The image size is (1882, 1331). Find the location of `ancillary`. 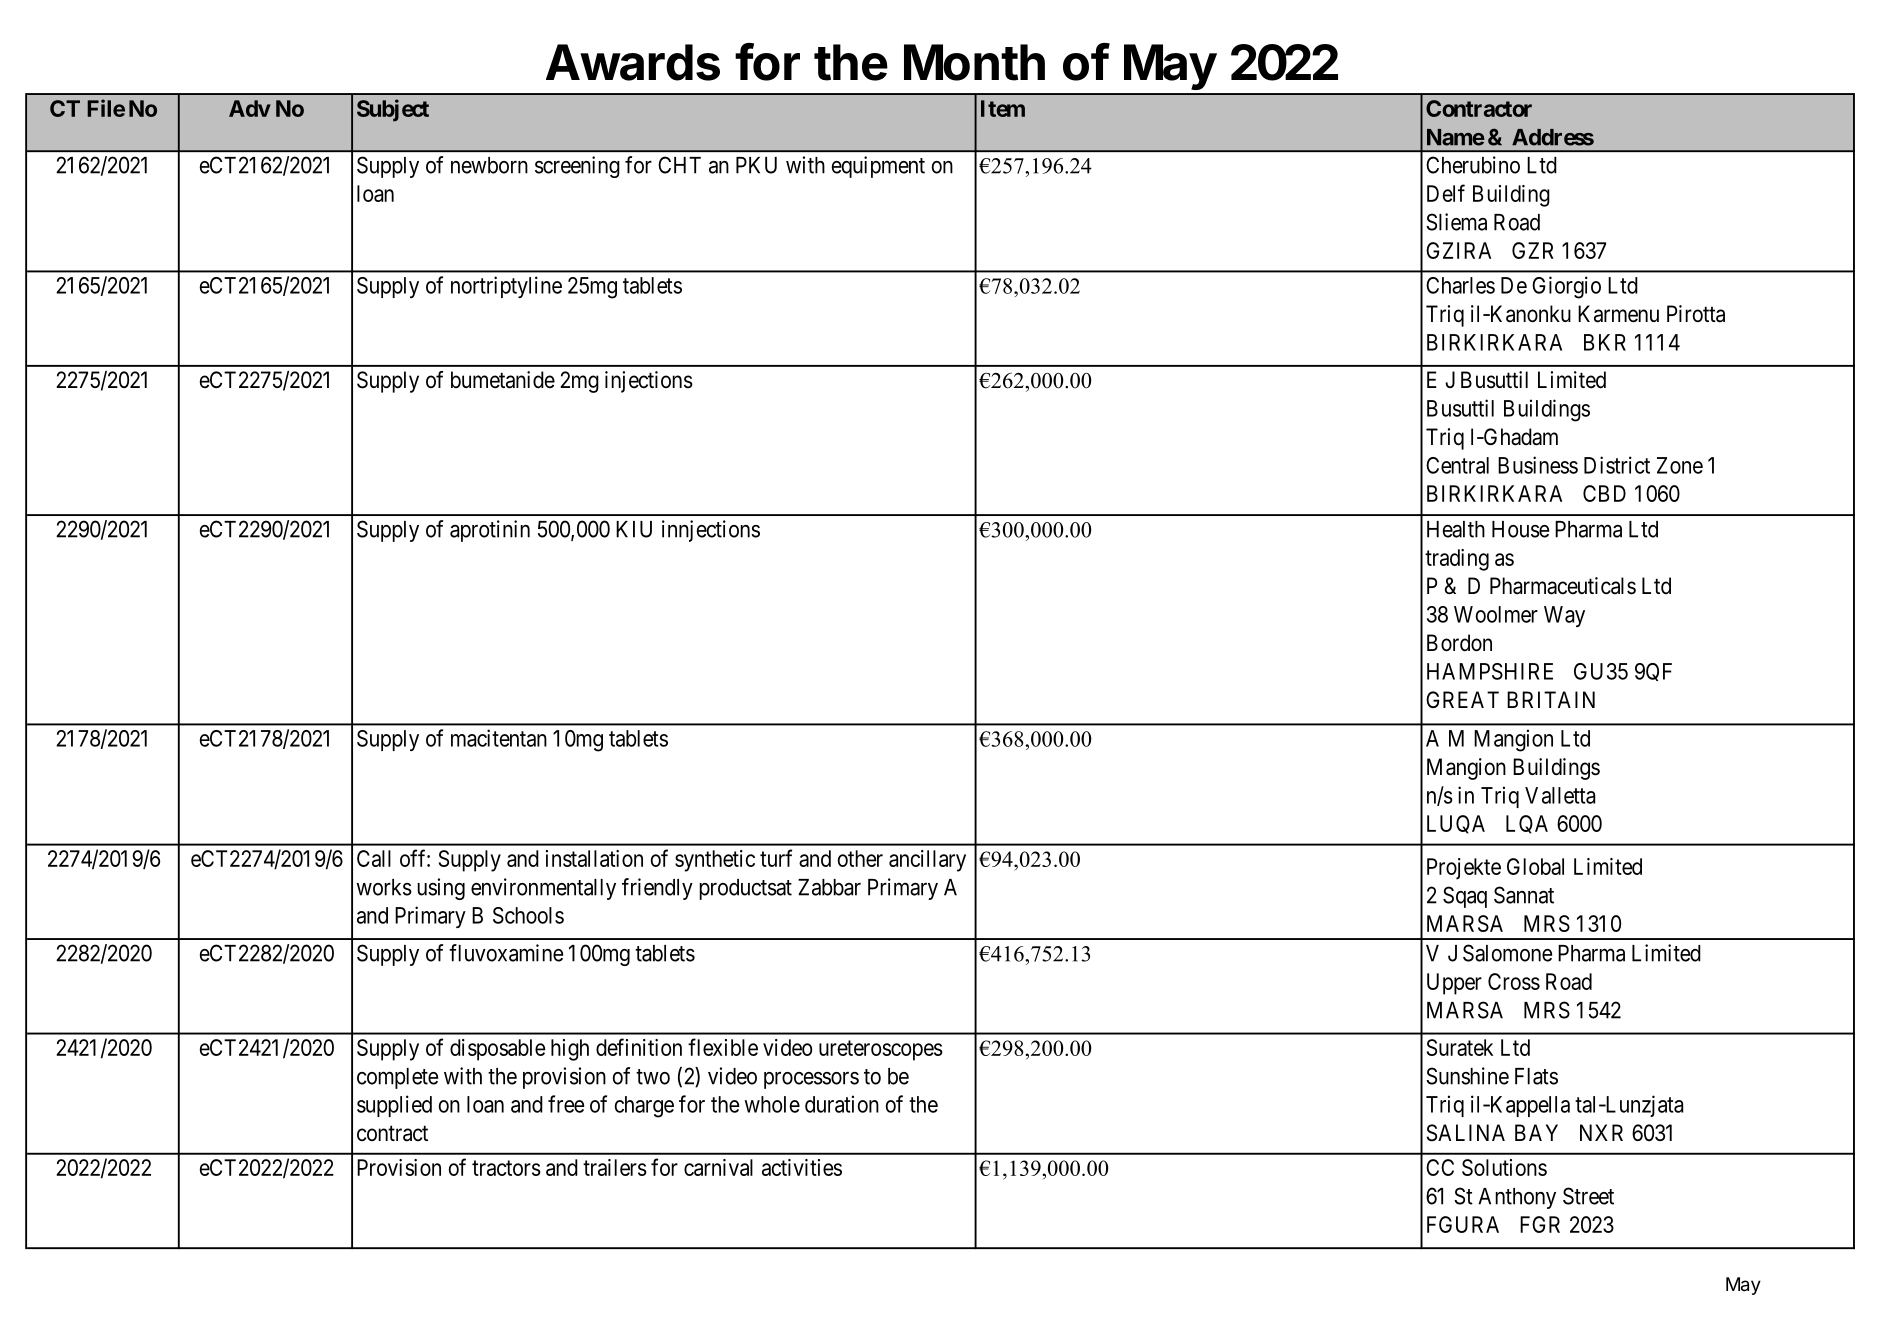

ancillary is located at coordinates (927, 861).
